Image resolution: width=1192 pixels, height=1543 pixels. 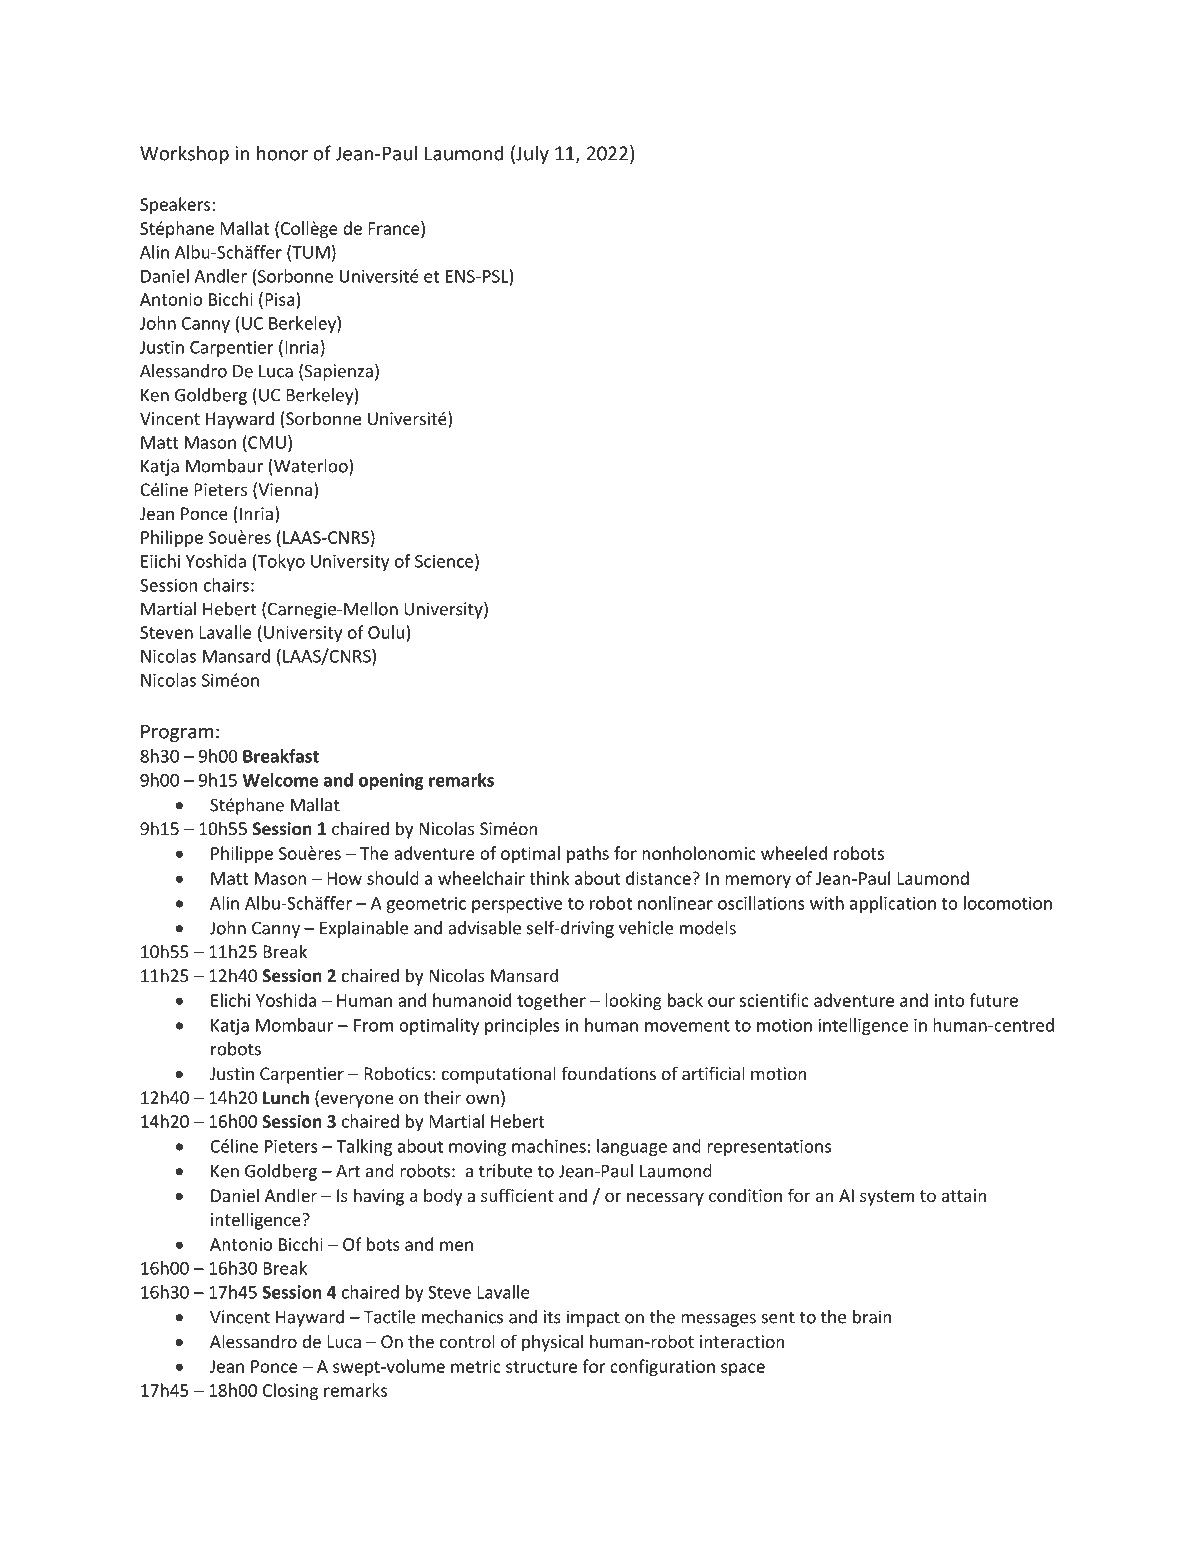 I want to click on wheeled, so click(x=794, y=853).
